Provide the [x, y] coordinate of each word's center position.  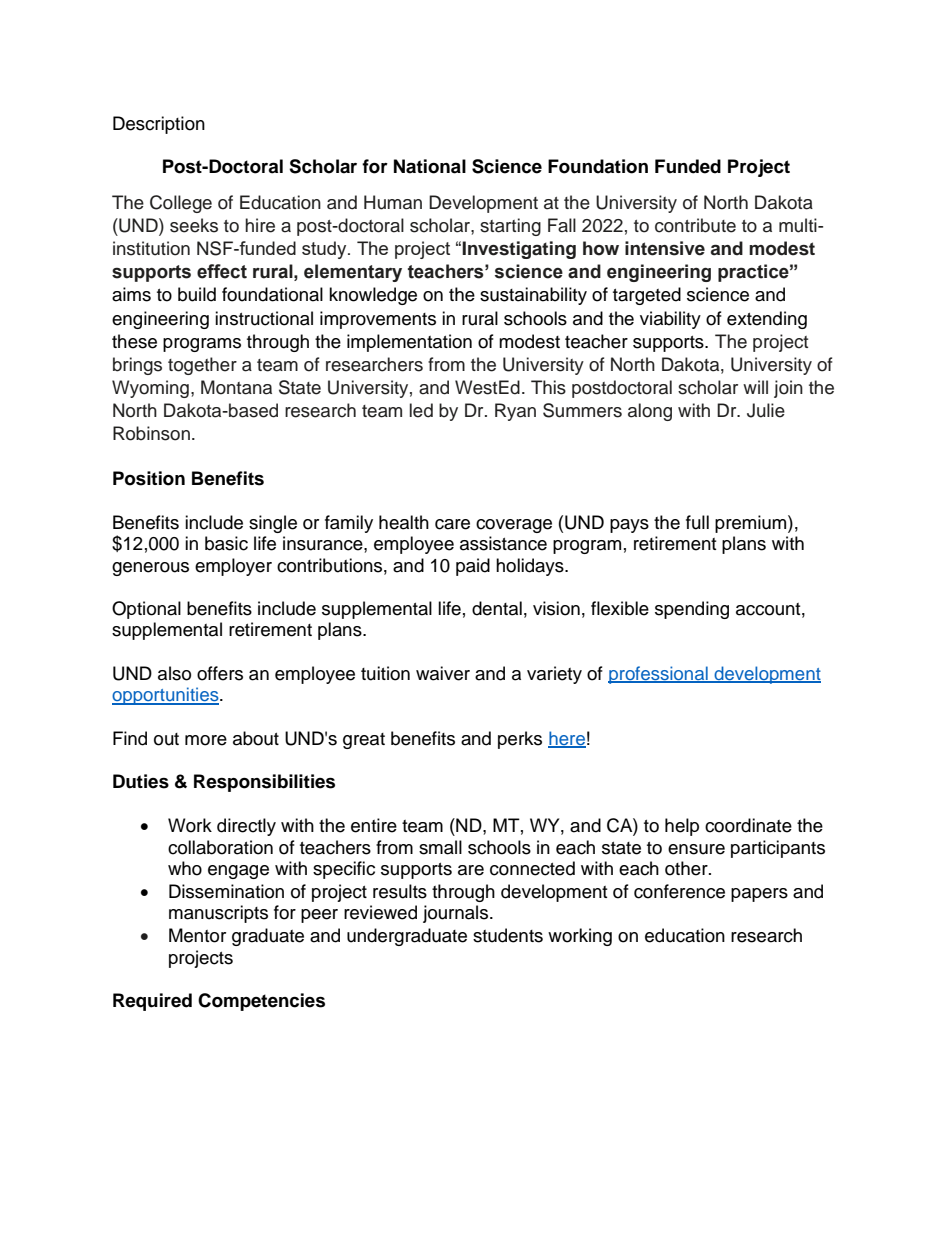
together [202, 366]
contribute [695, 225]
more [206, 740]
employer [233, 567]
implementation [409, 343]
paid [473, 567]
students [508, 935]
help [682, 827]
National [430, 166]
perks [520, 740]
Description [159, 125]
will [755, 387]
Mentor [197, 935]
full [697, 522]
